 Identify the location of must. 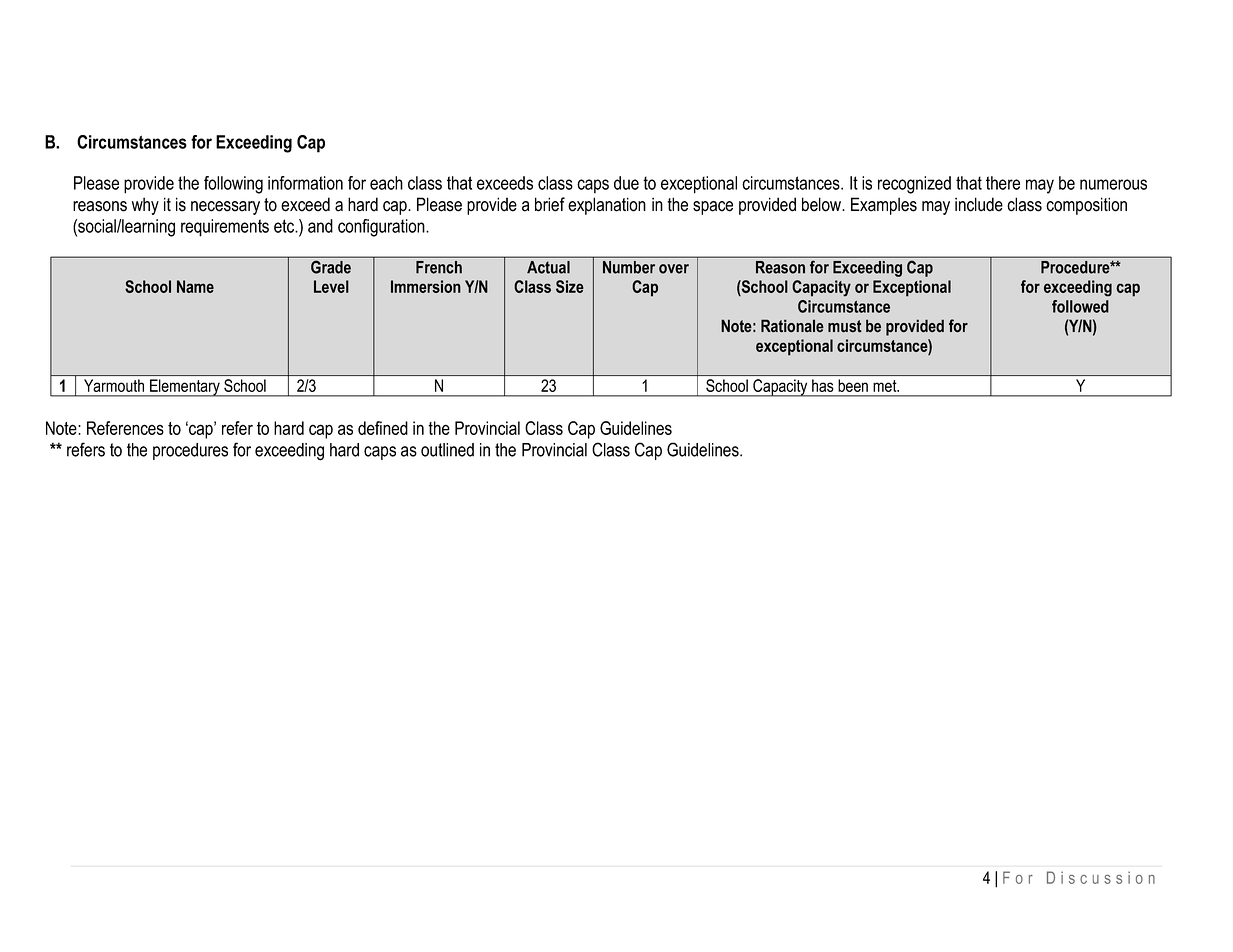
(845, 326).
